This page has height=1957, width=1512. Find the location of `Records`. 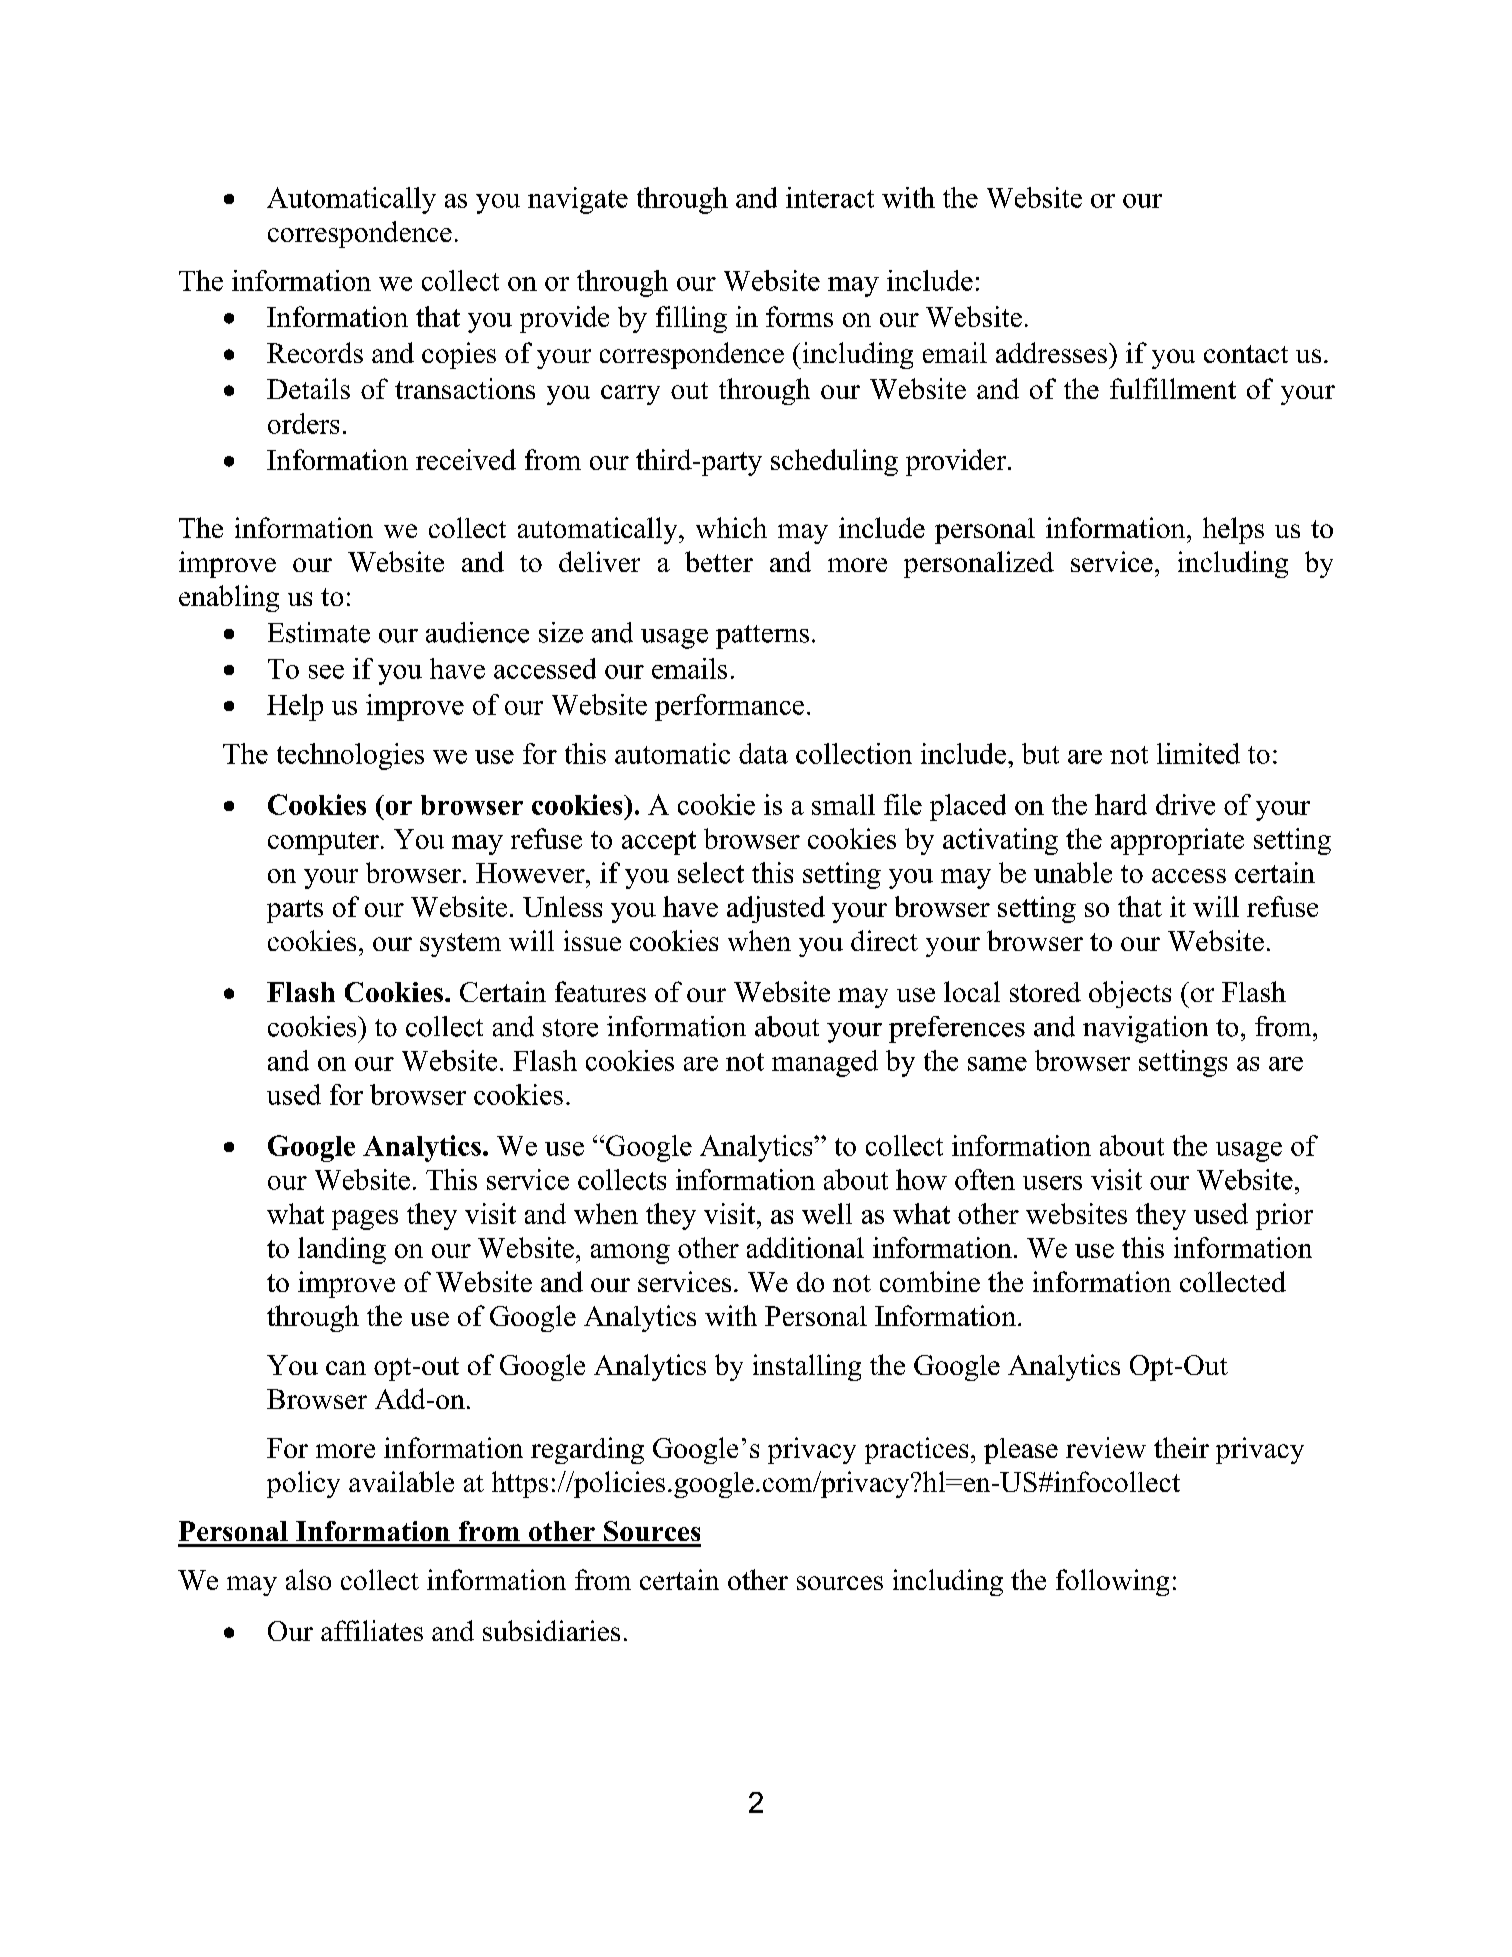

Records is located at coordinates (315, 352).
